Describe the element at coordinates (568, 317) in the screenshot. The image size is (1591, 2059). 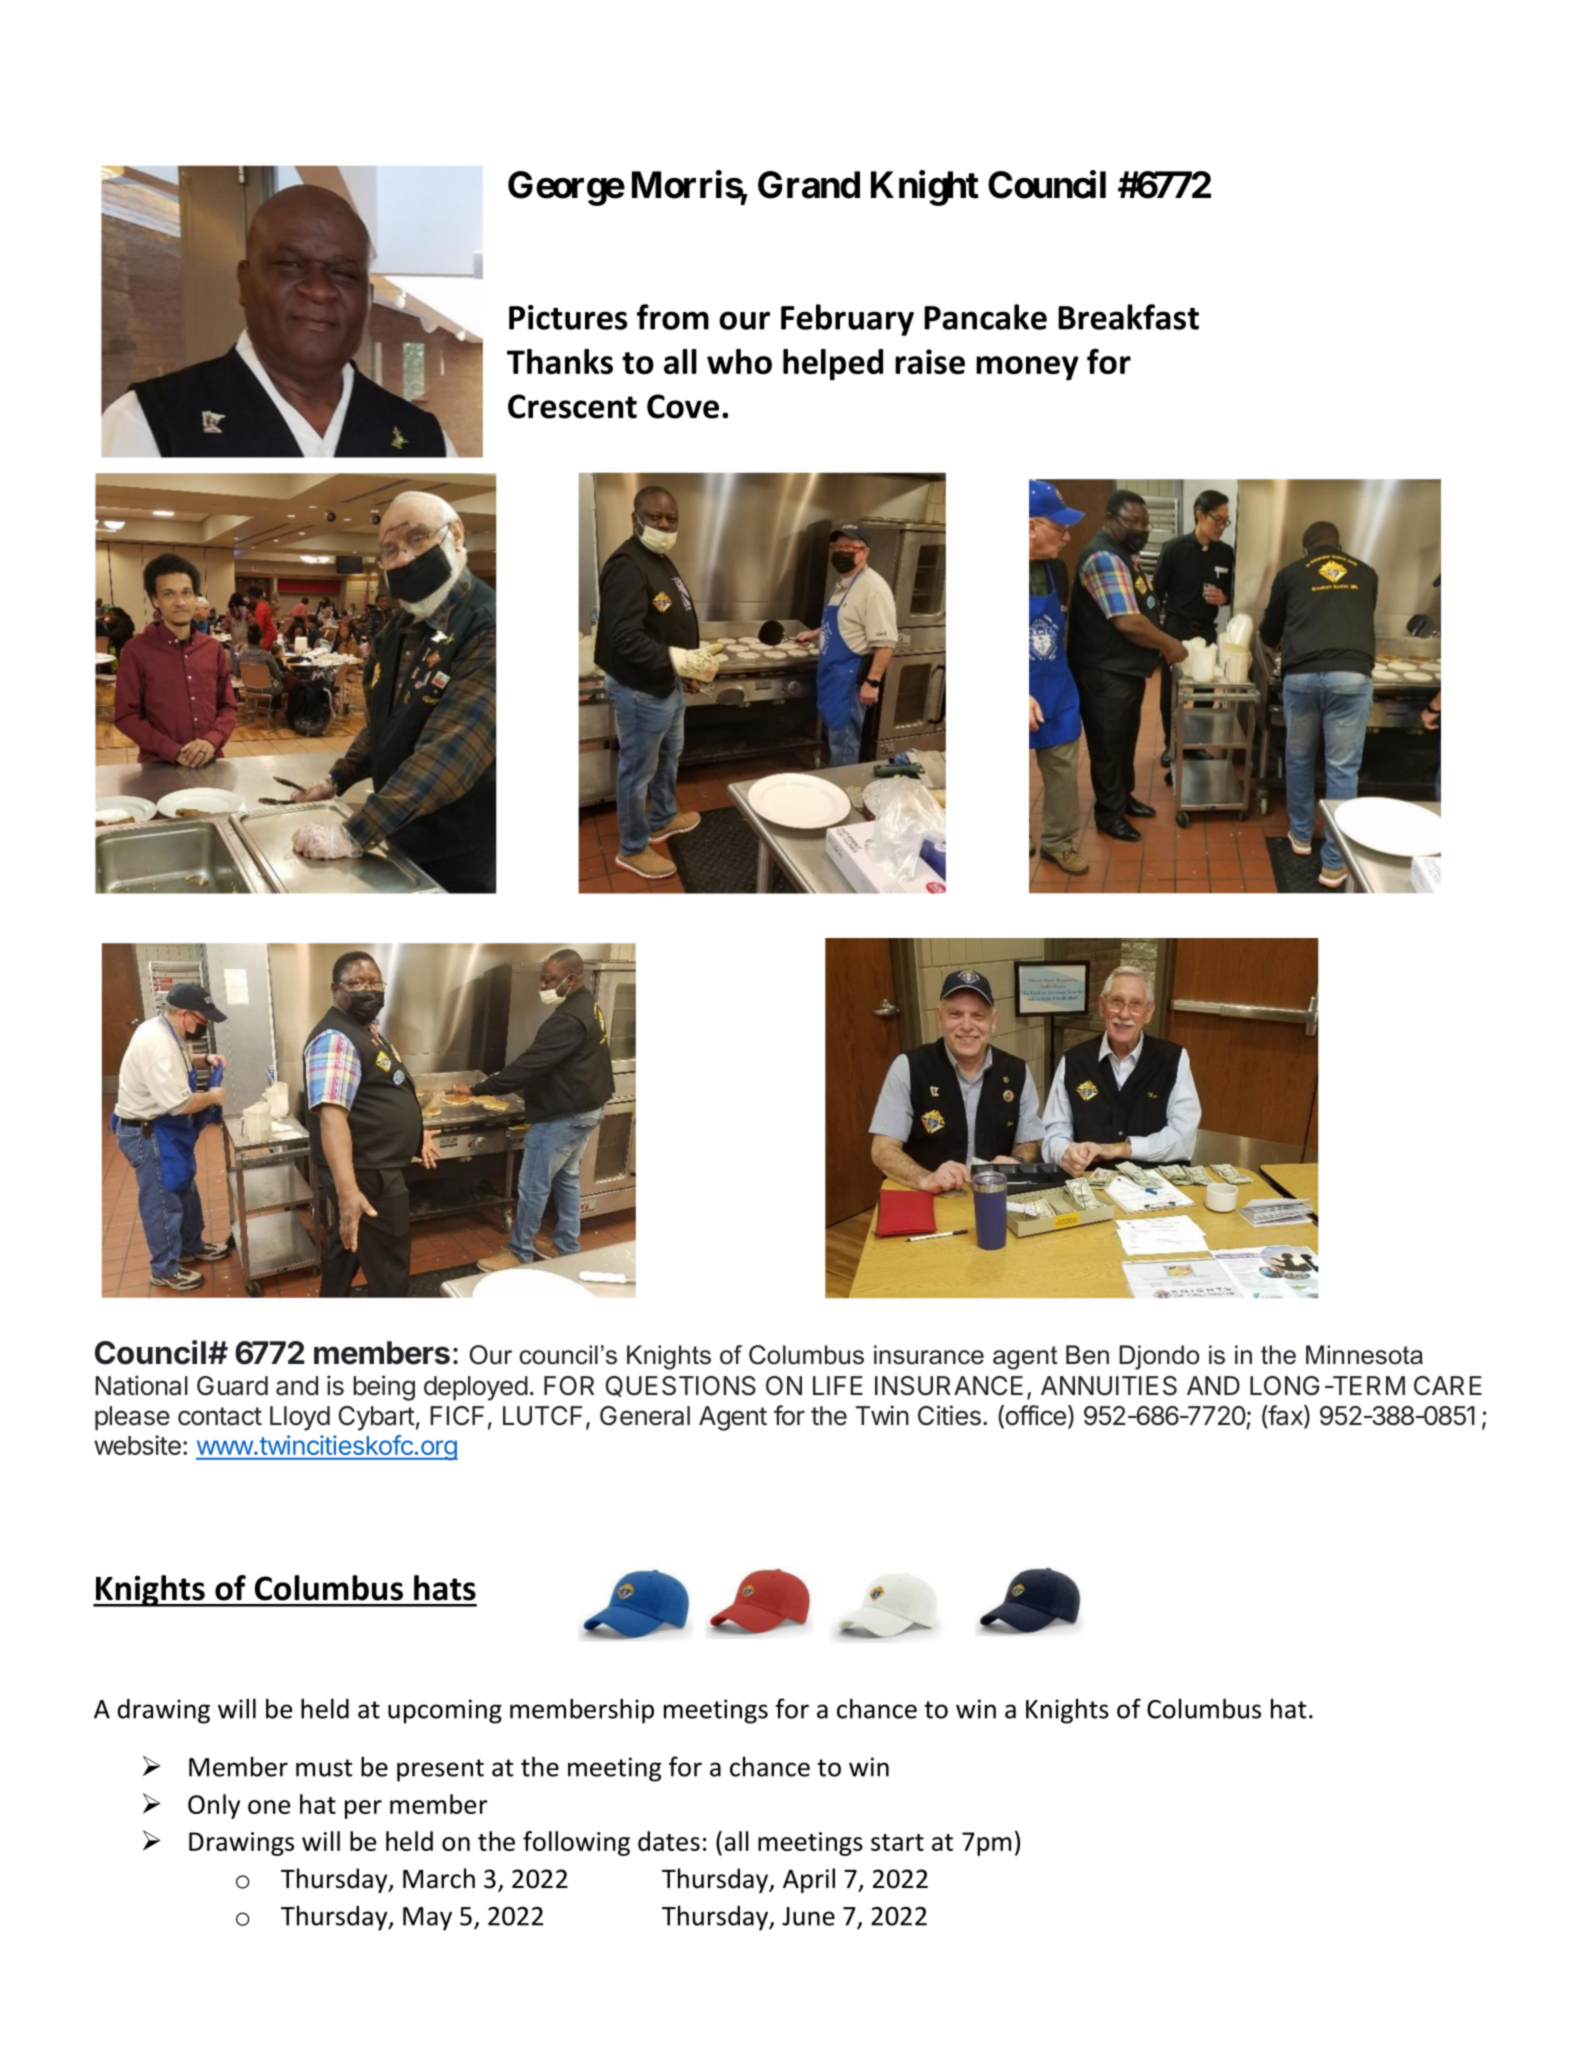
I see `Pictures` at that location.
